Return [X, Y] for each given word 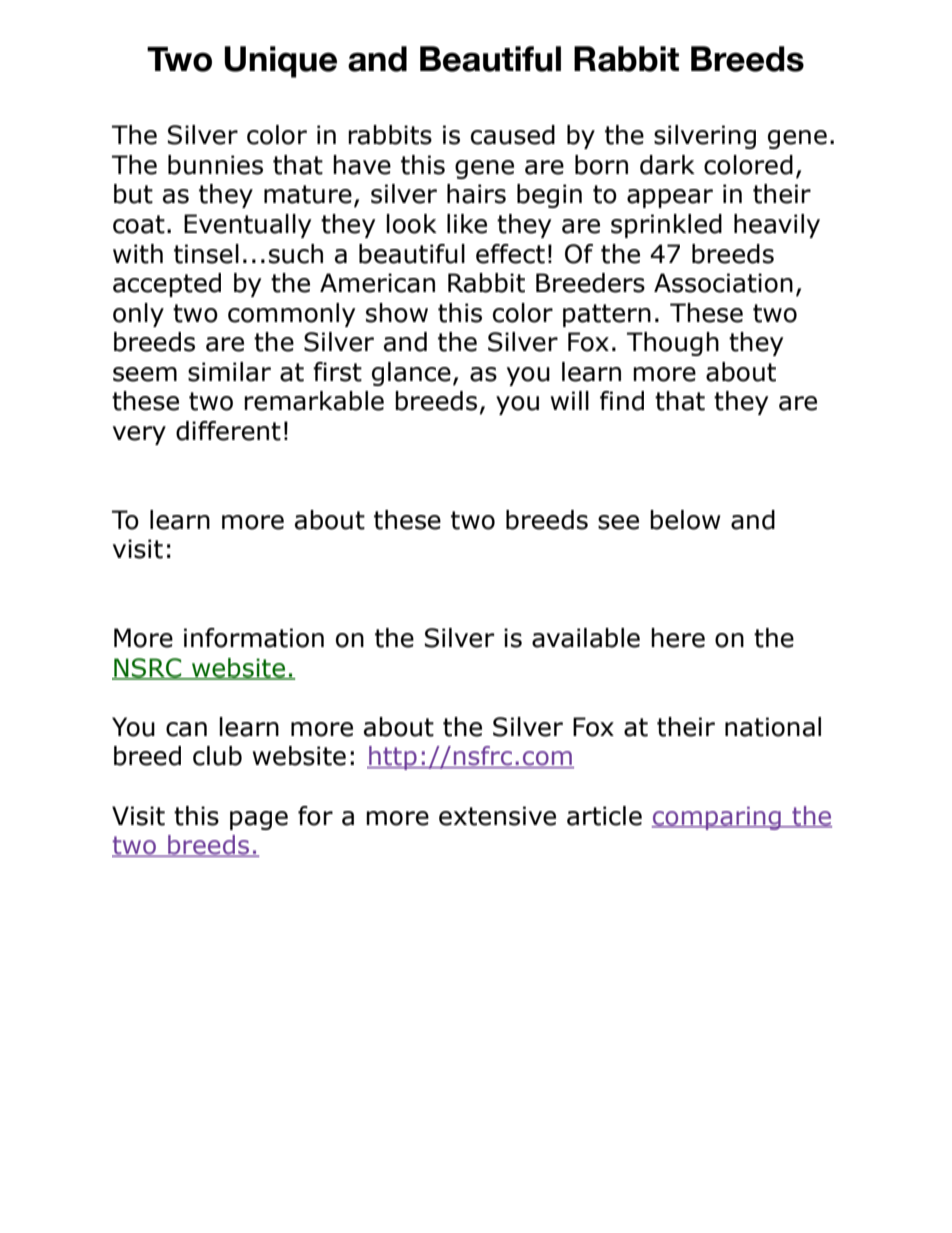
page [259, 820]
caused [513, 135]
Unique [280, 62]
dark [667, 165]
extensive [497, 816]
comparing [717, 818]
